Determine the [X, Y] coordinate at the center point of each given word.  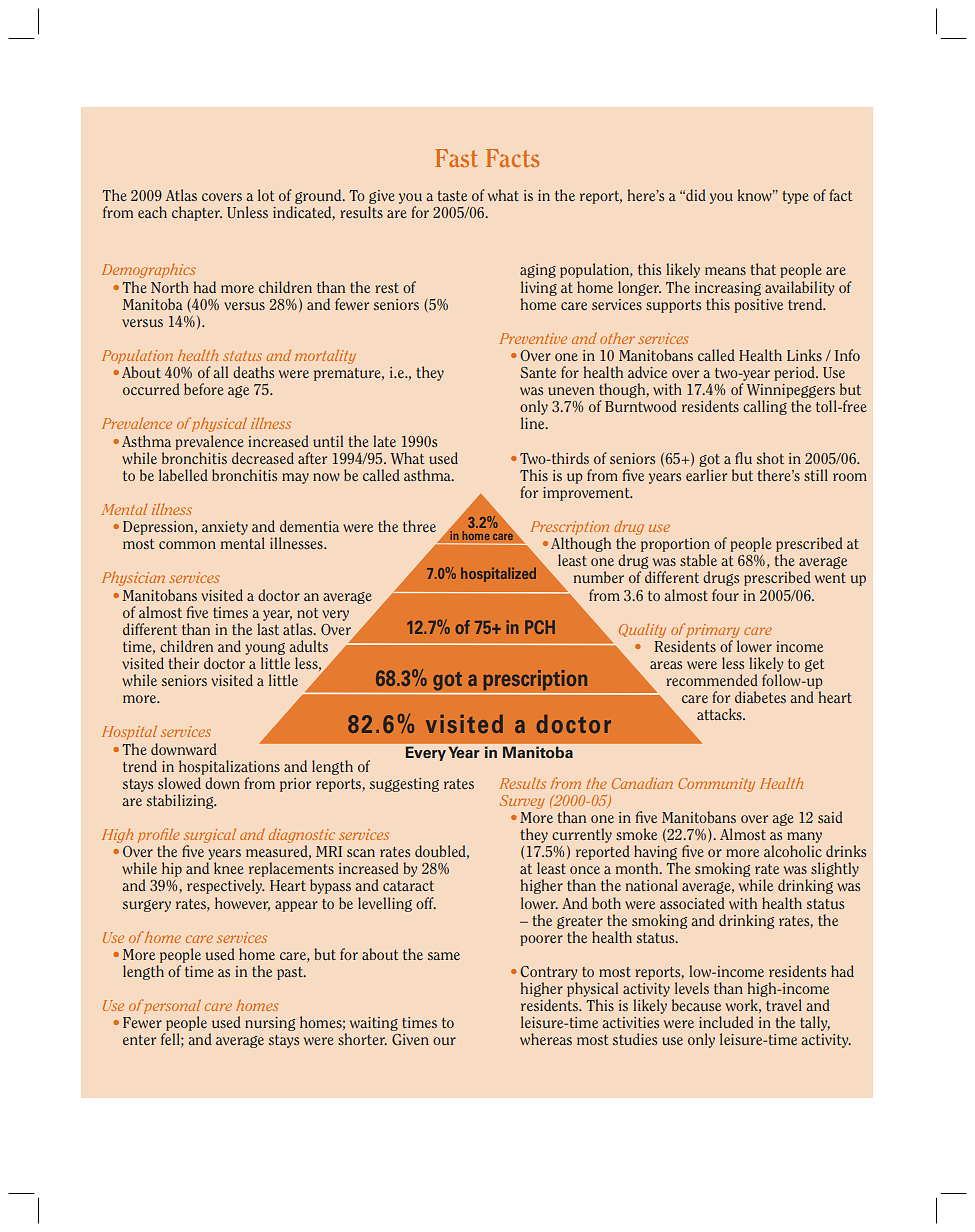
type [795, 197]
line [534, 423]
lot [266, 195]
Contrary [548, 973]
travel [784, 1005]
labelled [183, 475]
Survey [522, 802]
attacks [720, 714]
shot [770, 458]
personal [172, 1008]
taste [452, 196]
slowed [179, 783]
